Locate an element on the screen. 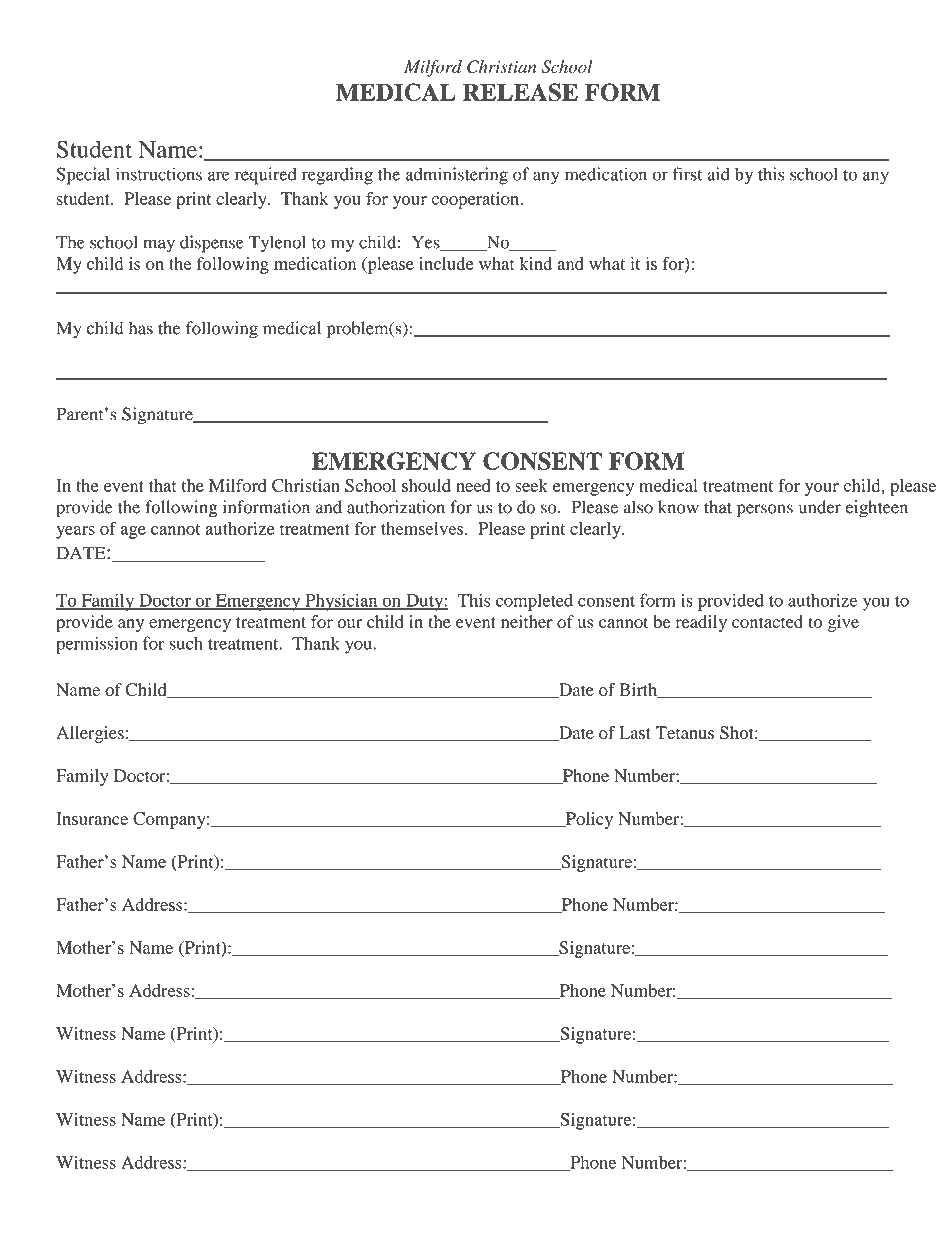 This screenshot has height=1233, width=952. kind is located at coordinates (536, 263).
